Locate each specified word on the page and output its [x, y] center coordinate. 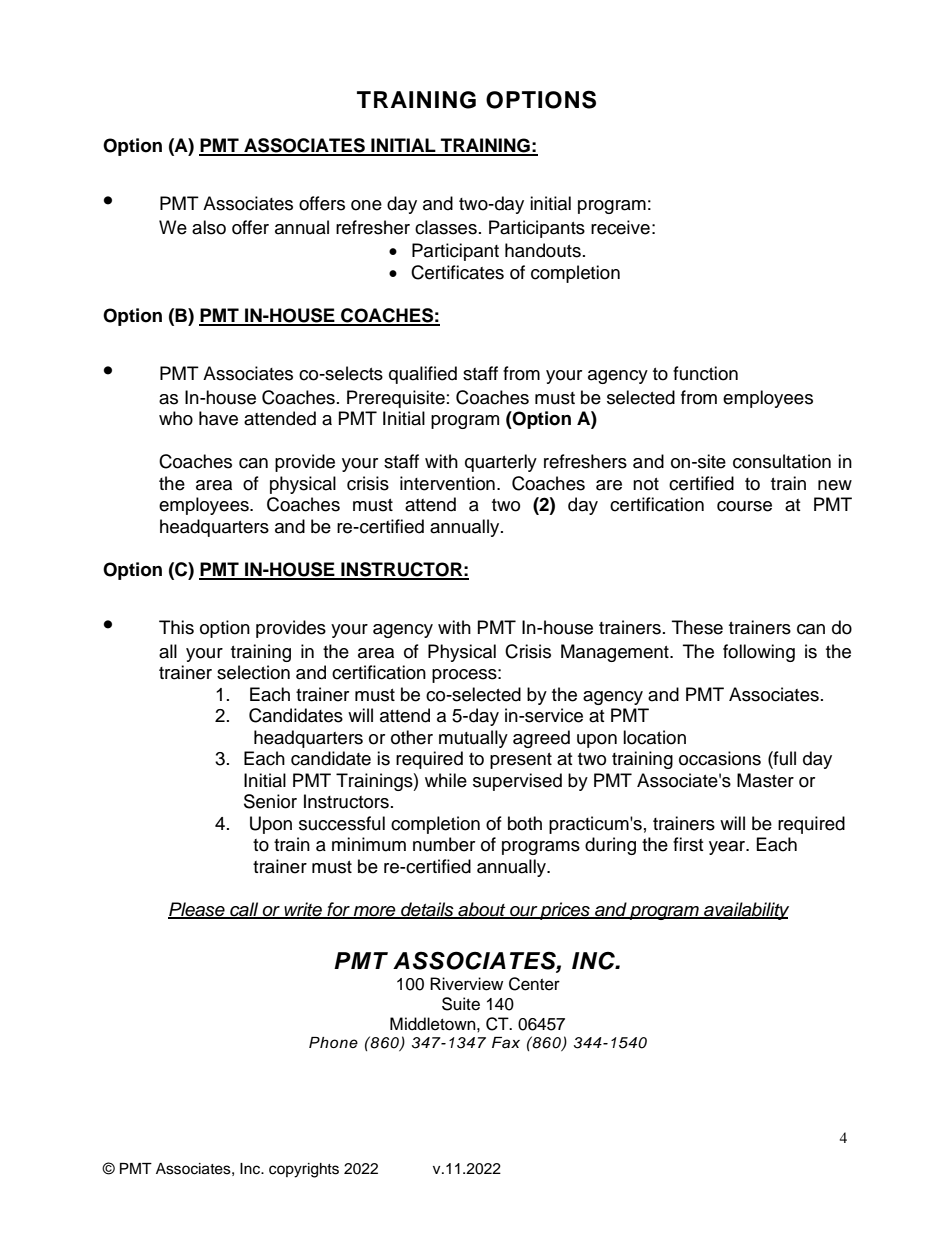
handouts [543, 250]
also [209, 227]
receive [620, 227]
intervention [447, 483]
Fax [506, 1042]
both [525, 823]
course [744, 506]
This [176, 627]
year [728, 848]
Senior [270, 801]
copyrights [304, 1170]
